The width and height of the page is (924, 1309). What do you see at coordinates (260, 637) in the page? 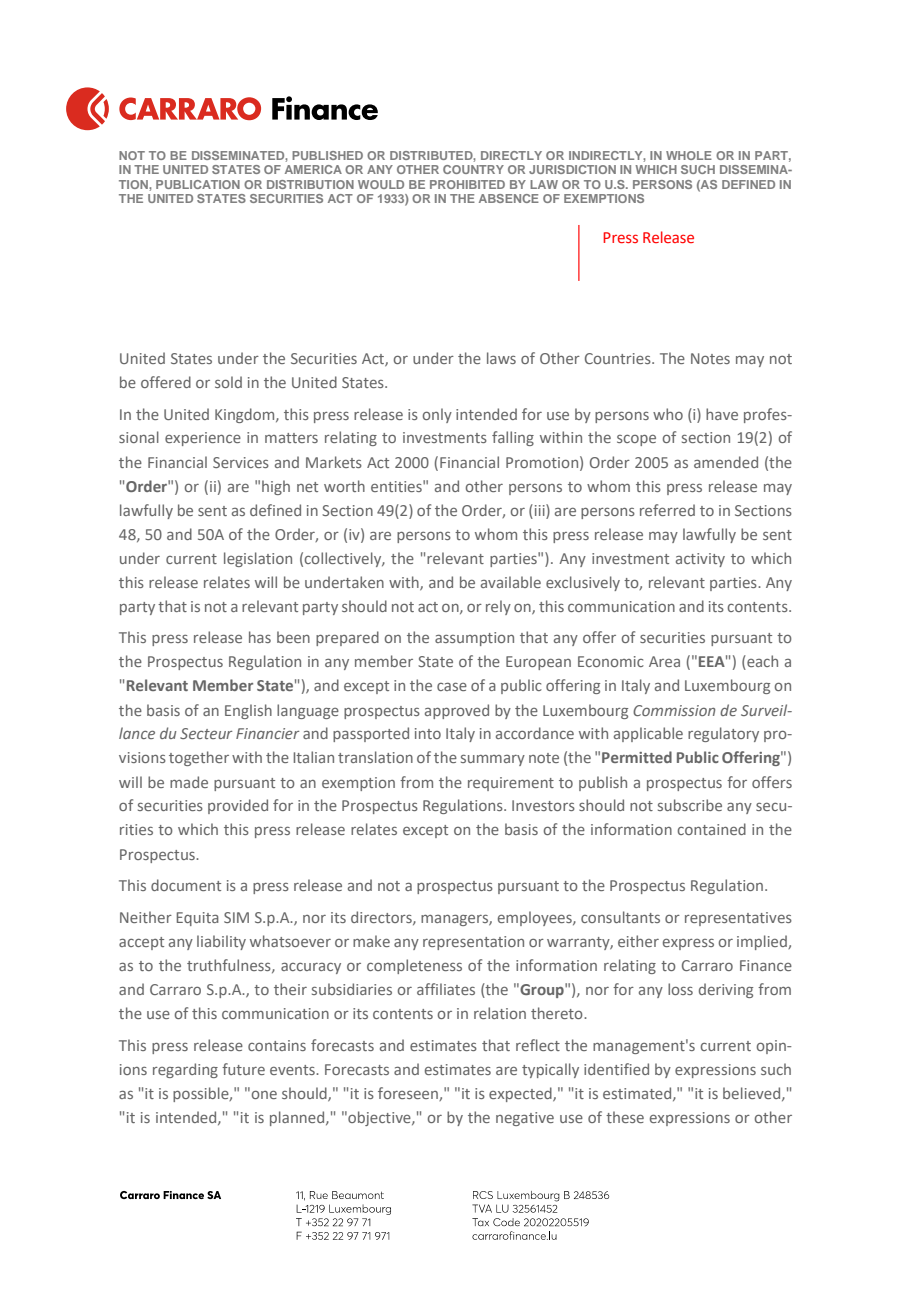
I see `has` at bounding box center [260, 637].
